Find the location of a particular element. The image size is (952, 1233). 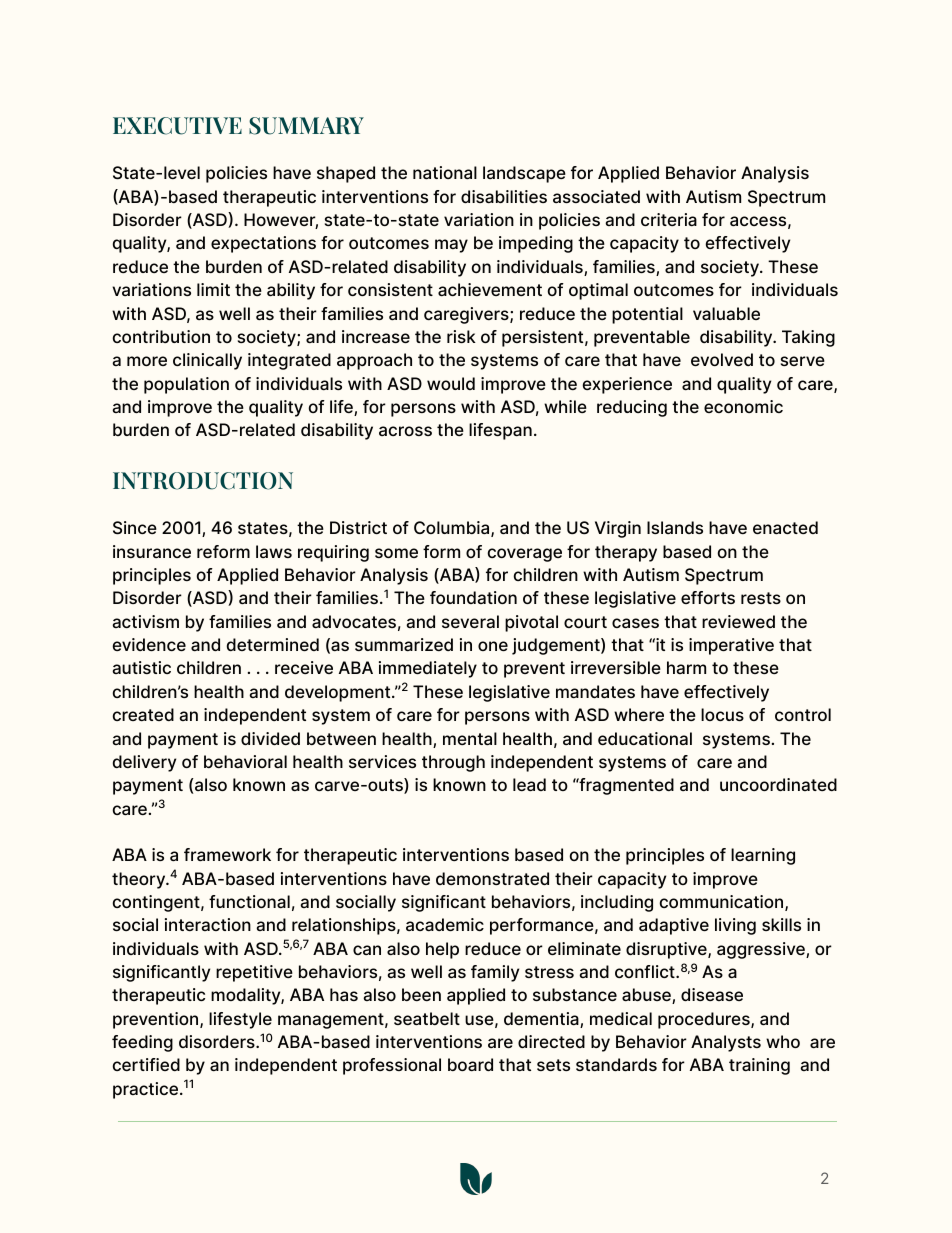

board is located at coordinates (470, 1064).
